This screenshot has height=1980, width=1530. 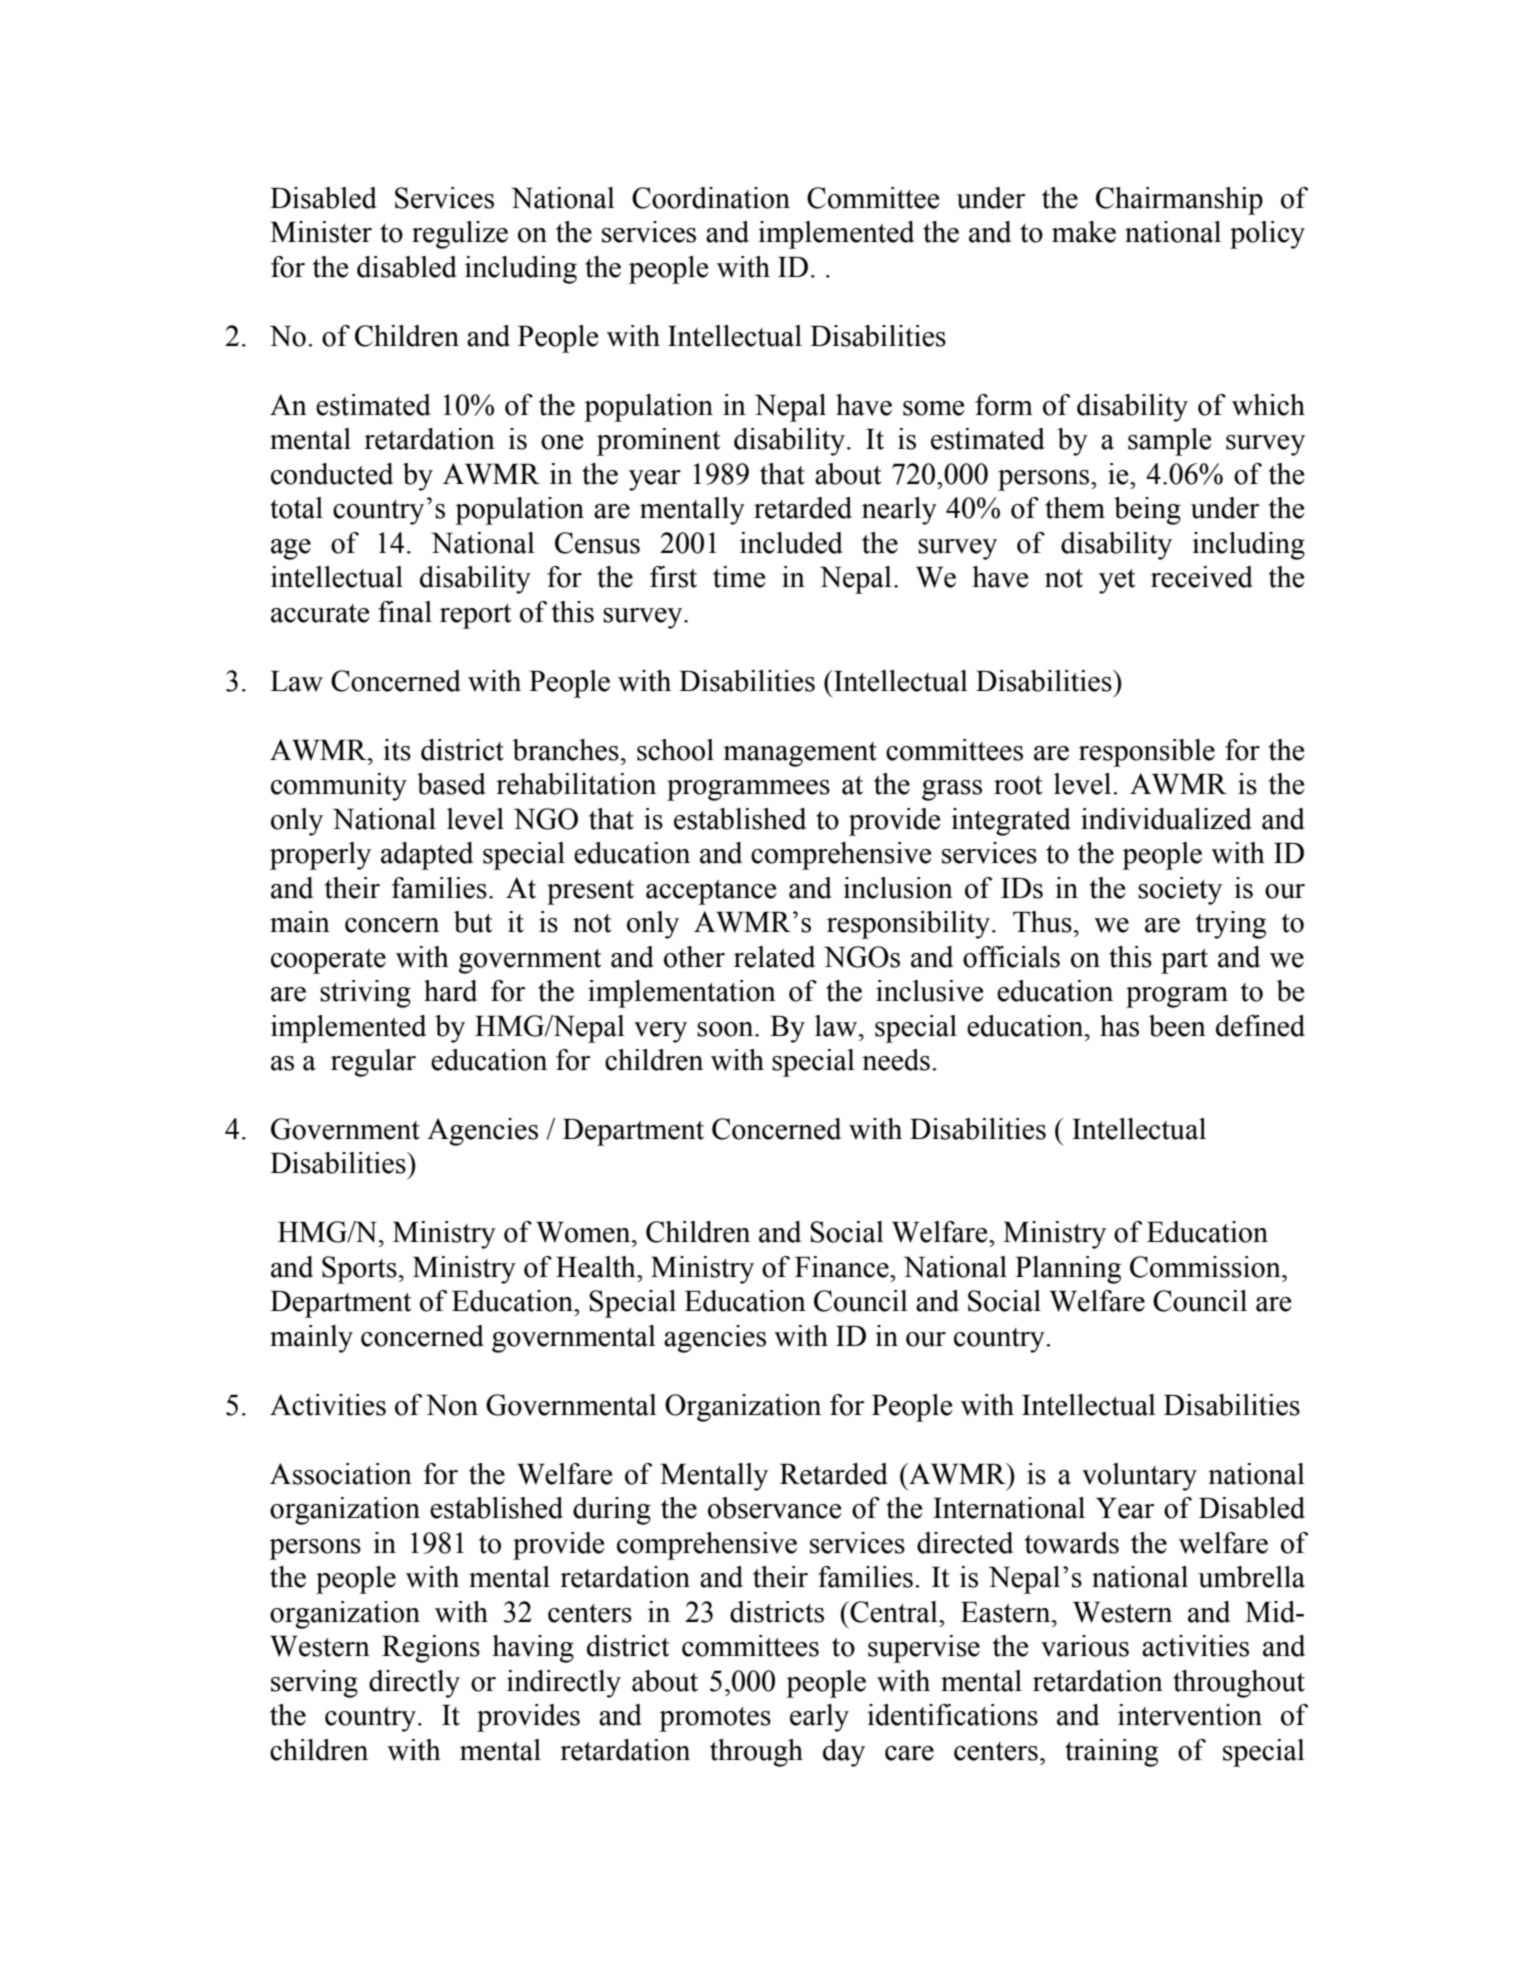 What do you see at coordinates (1190, 1715) in the screenshot?
I see `intervention` at bounding box center [1190, 1715].
